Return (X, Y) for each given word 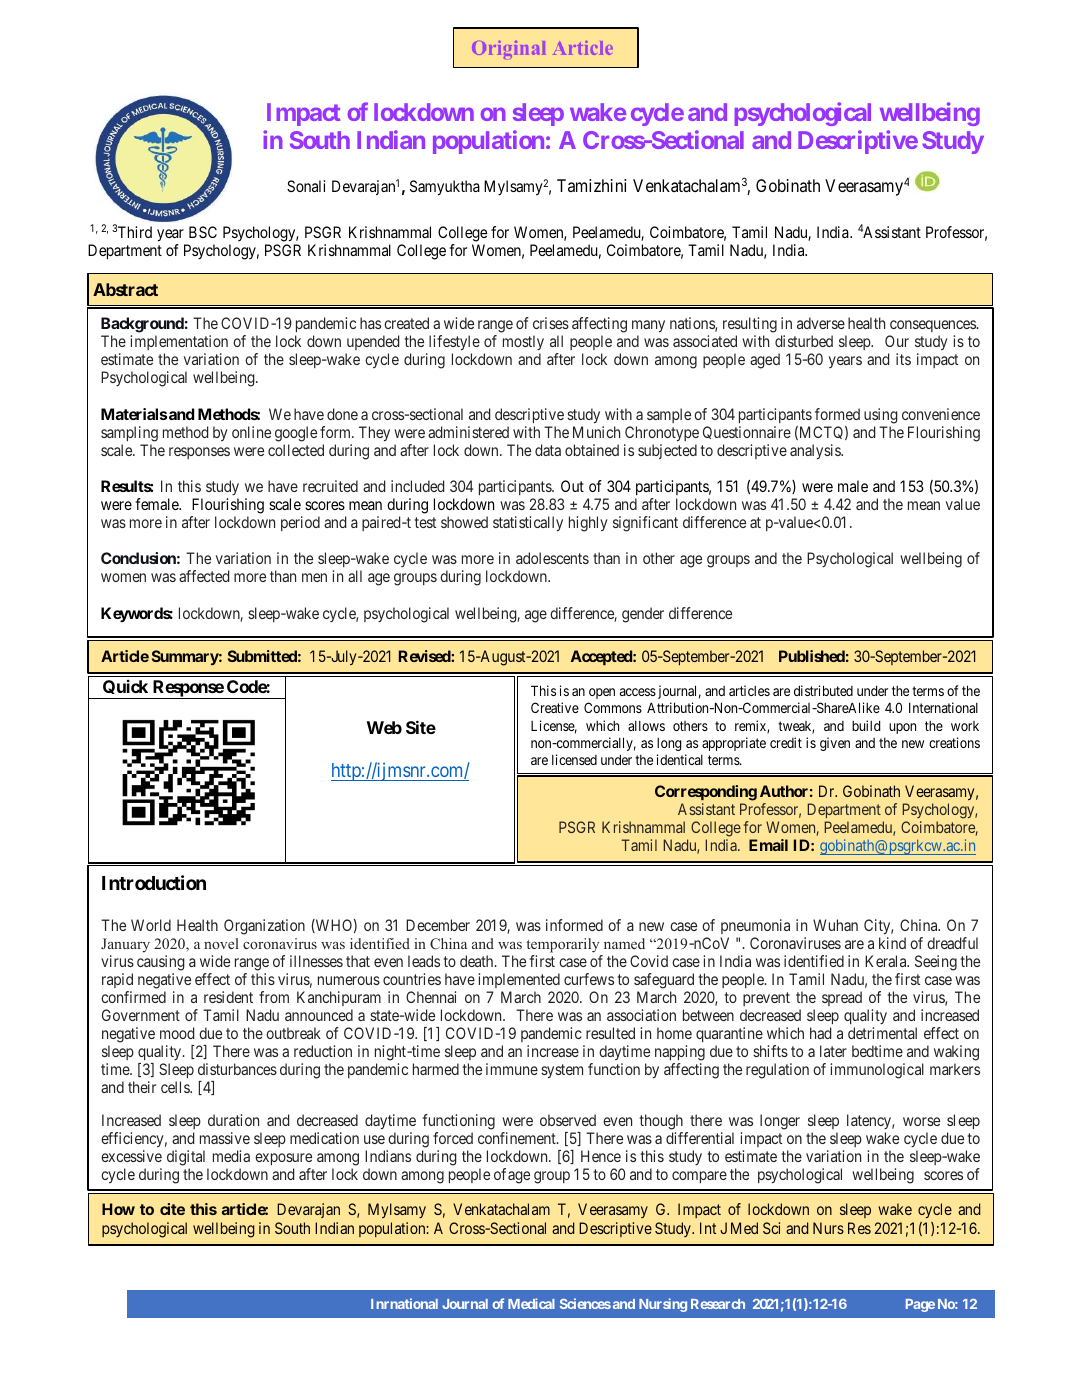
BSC (203, 232)
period (300, 523)
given (835, 744)
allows (646, 726)
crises (551, 323)
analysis (816, 451)
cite (172, 1209)
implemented (519, 980)
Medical (531, 1303)
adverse (821, 323)
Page (920, 1305)
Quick (125, 689)
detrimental (882, 1033)
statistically (528, 523)
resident (228, 997)
